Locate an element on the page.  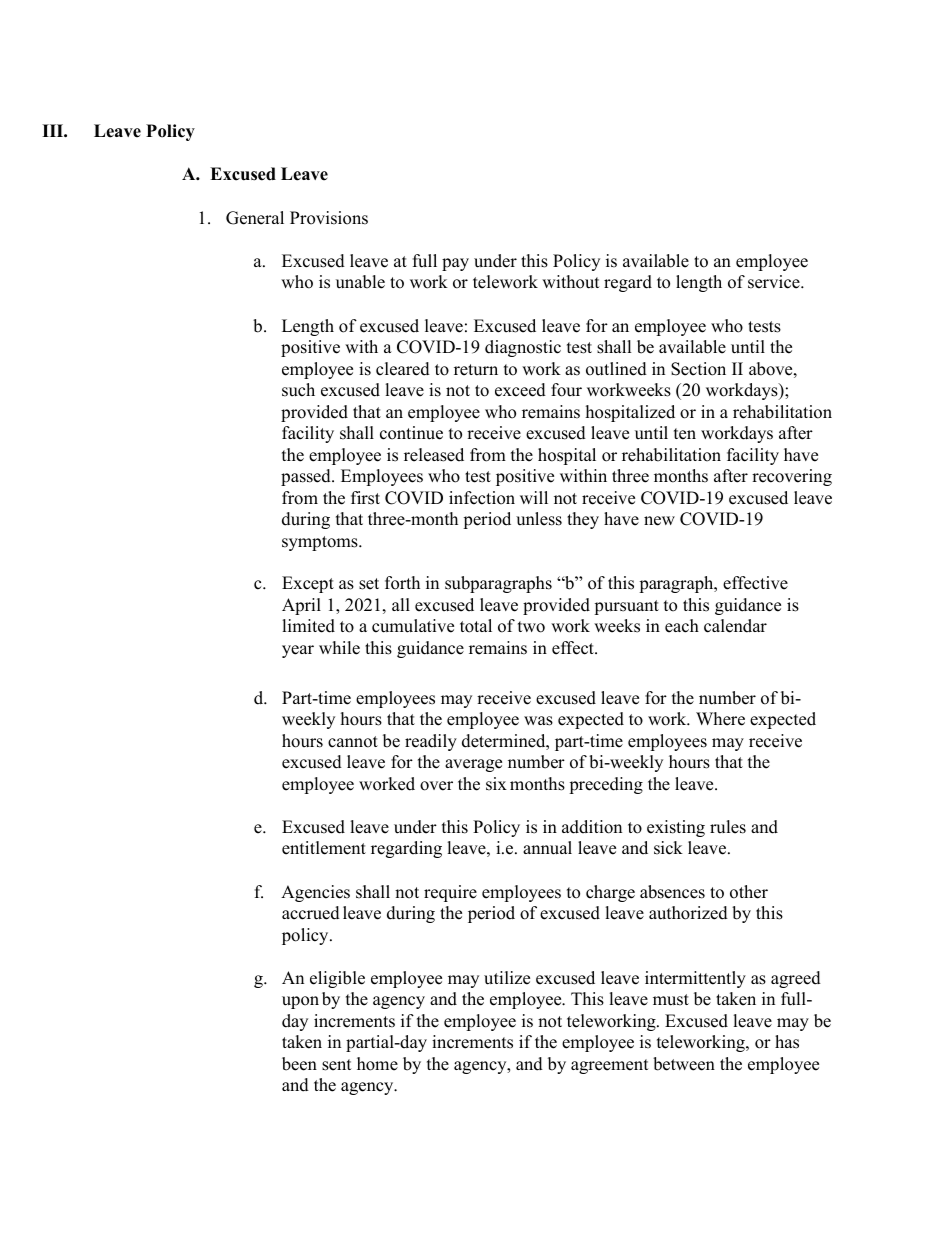
rules is located at coordinates (728, 827).
